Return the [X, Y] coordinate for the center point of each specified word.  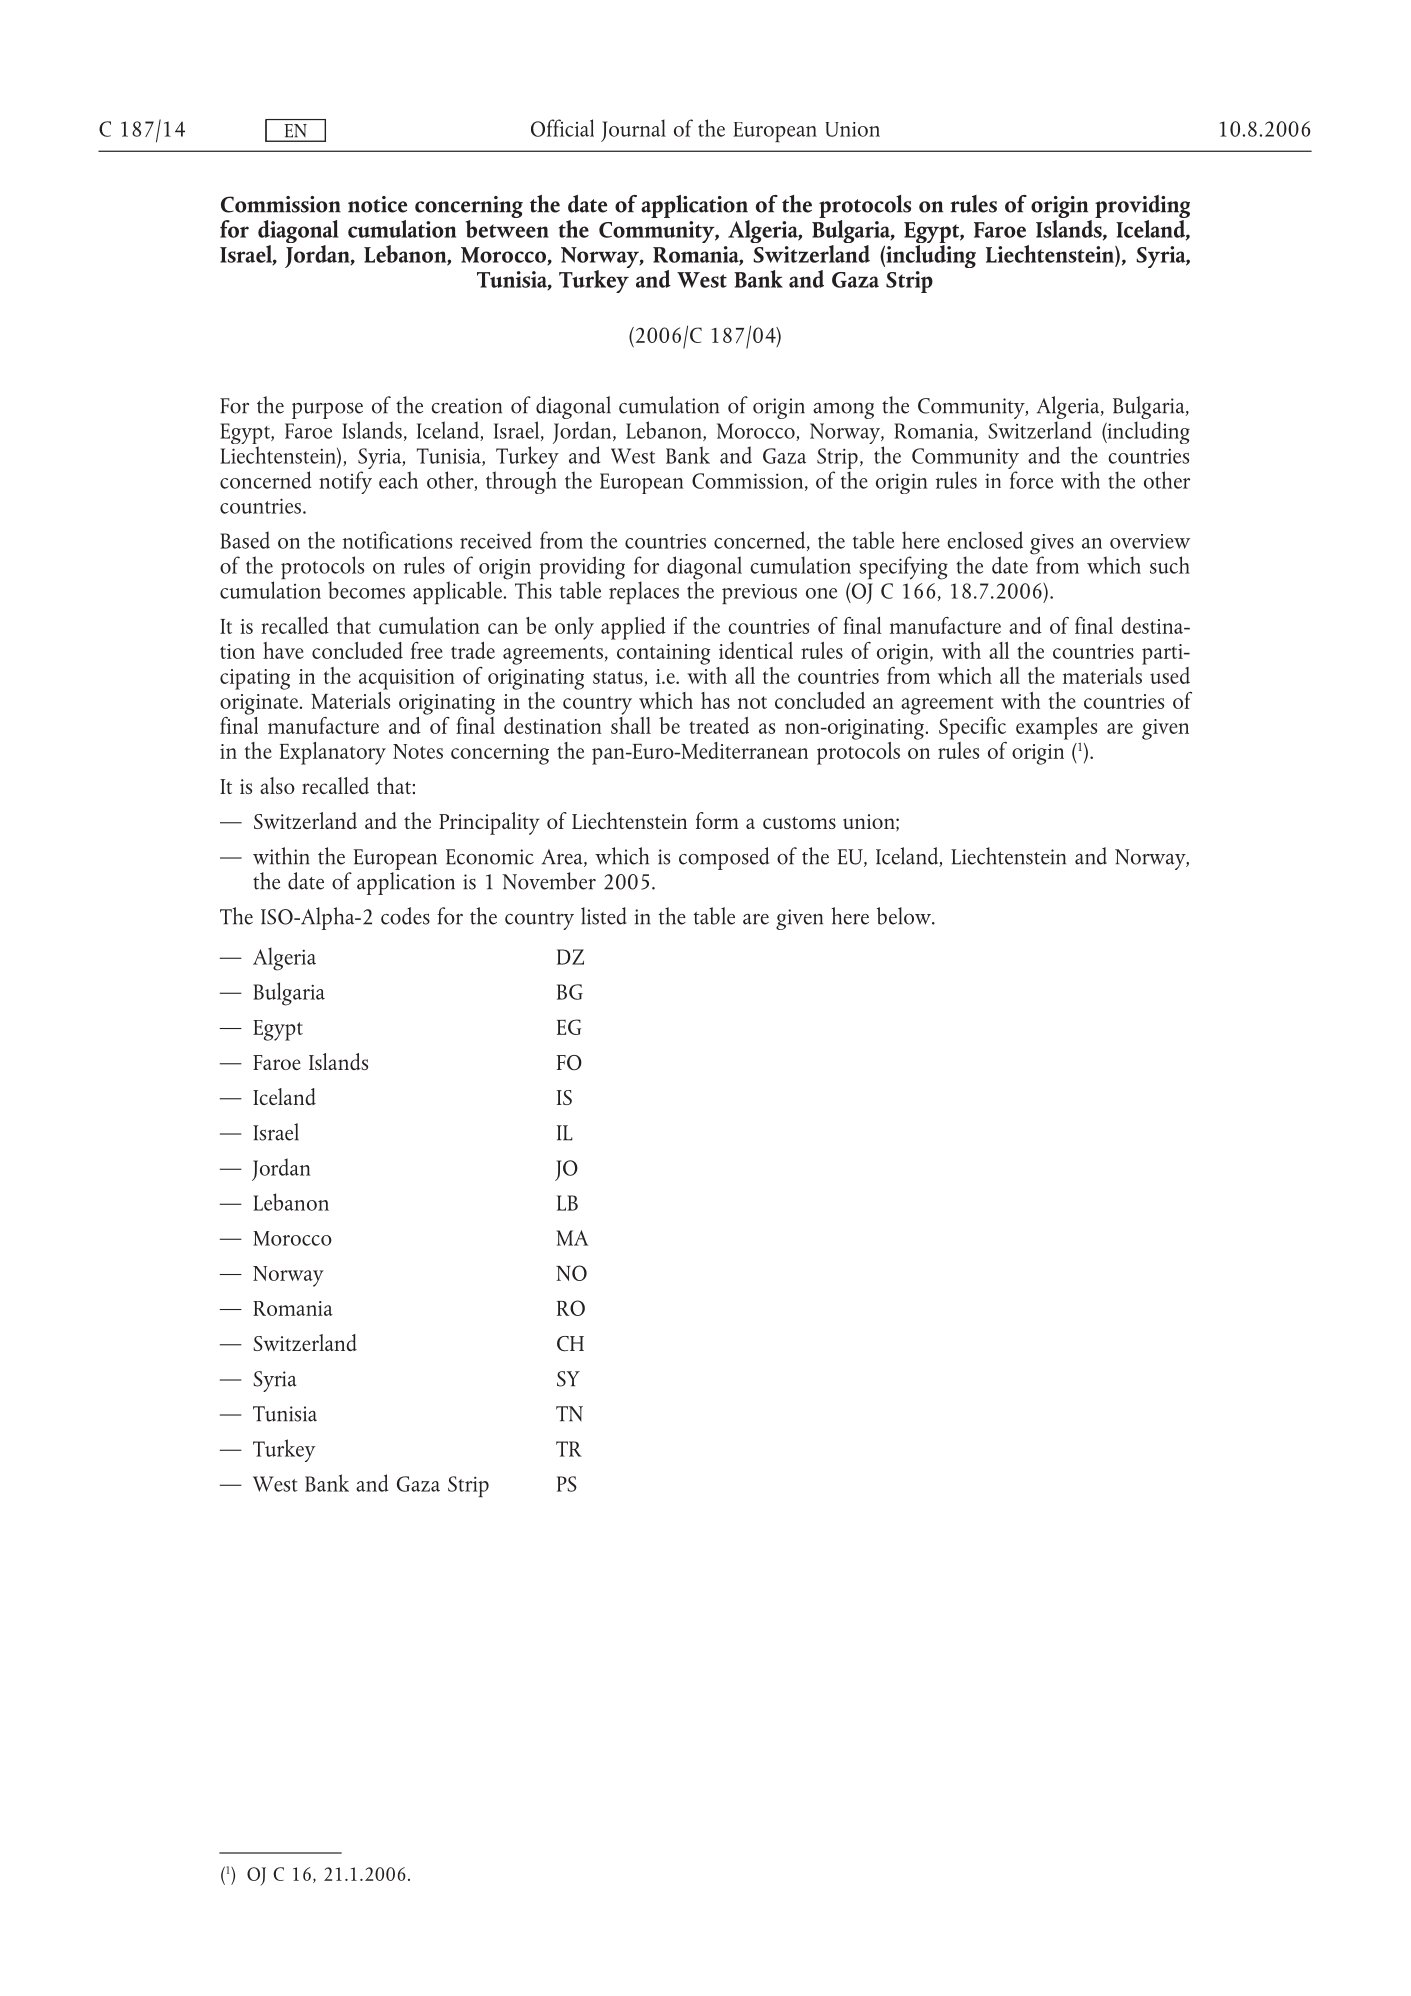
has [715, 700]
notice [377, 204]
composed [724, 858]
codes [405, 916]
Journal [633, 130]
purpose [327, 410]
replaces [644, 591]
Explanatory [333, 753]
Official [562, 128]
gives [1052, 545]
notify [345, 482]
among [843, 410]
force [1031, 480]
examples [1056, 728]
